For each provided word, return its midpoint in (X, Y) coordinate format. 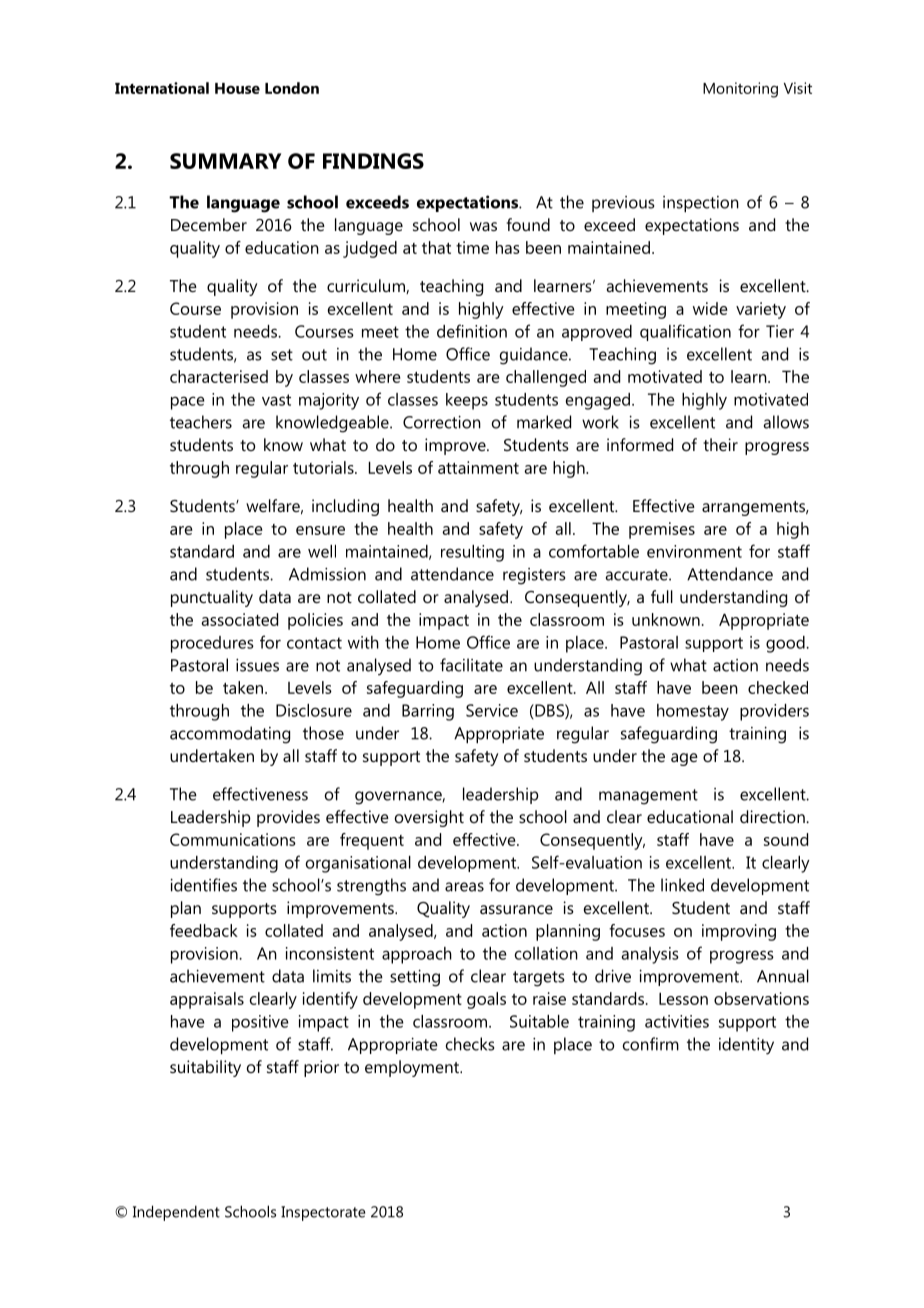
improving (739, 932)
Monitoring (740, 90)
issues (257, 665)
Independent (176, 1213)
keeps (467, 401)
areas (464, 887)
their (720, 444)
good (786, 644)
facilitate (471, 665)
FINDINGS (373, 161)
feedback (204, 930)
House (237, 88)
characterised (219, 376)
